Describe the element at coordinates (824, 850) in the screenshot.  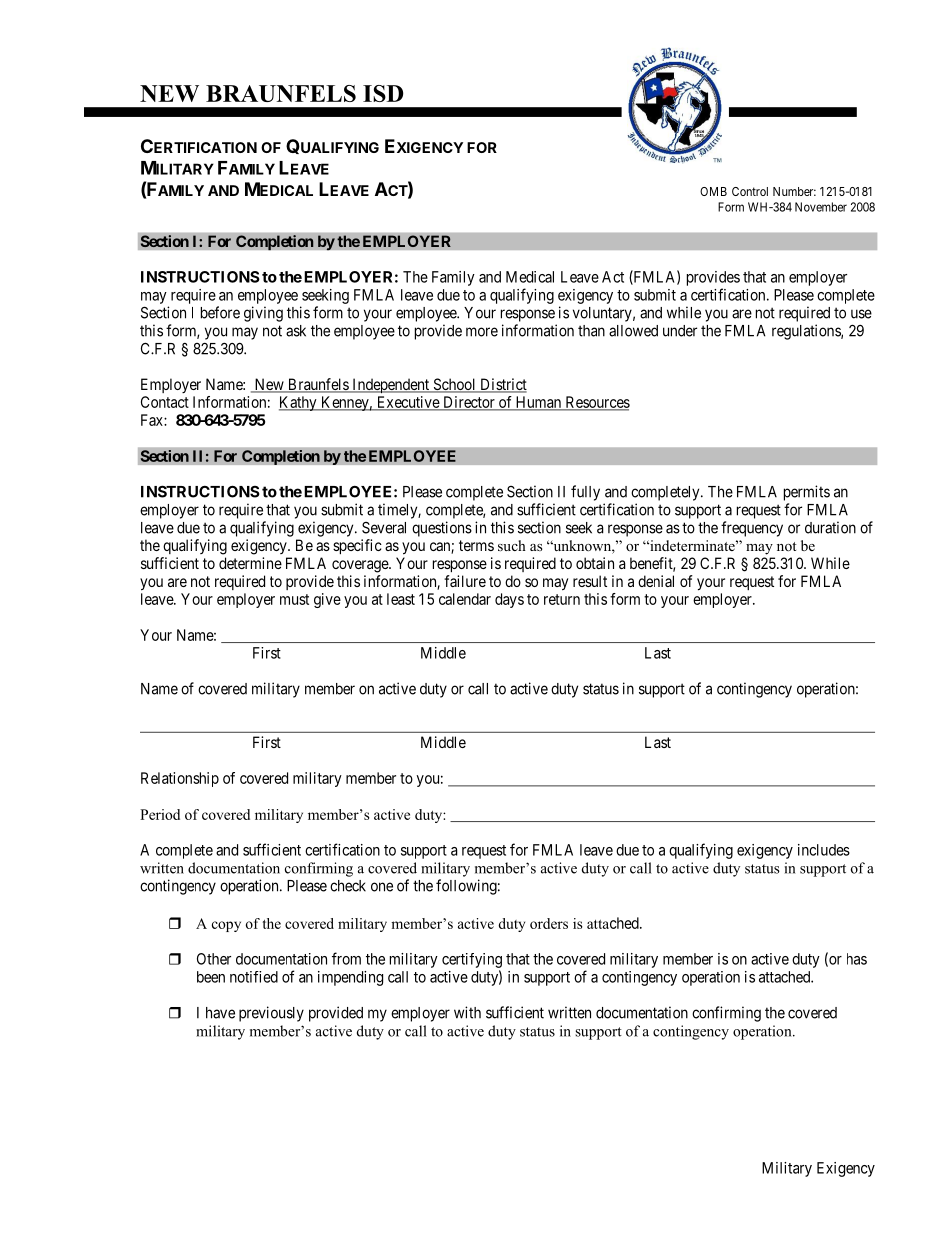
I see `includes` at that location.
